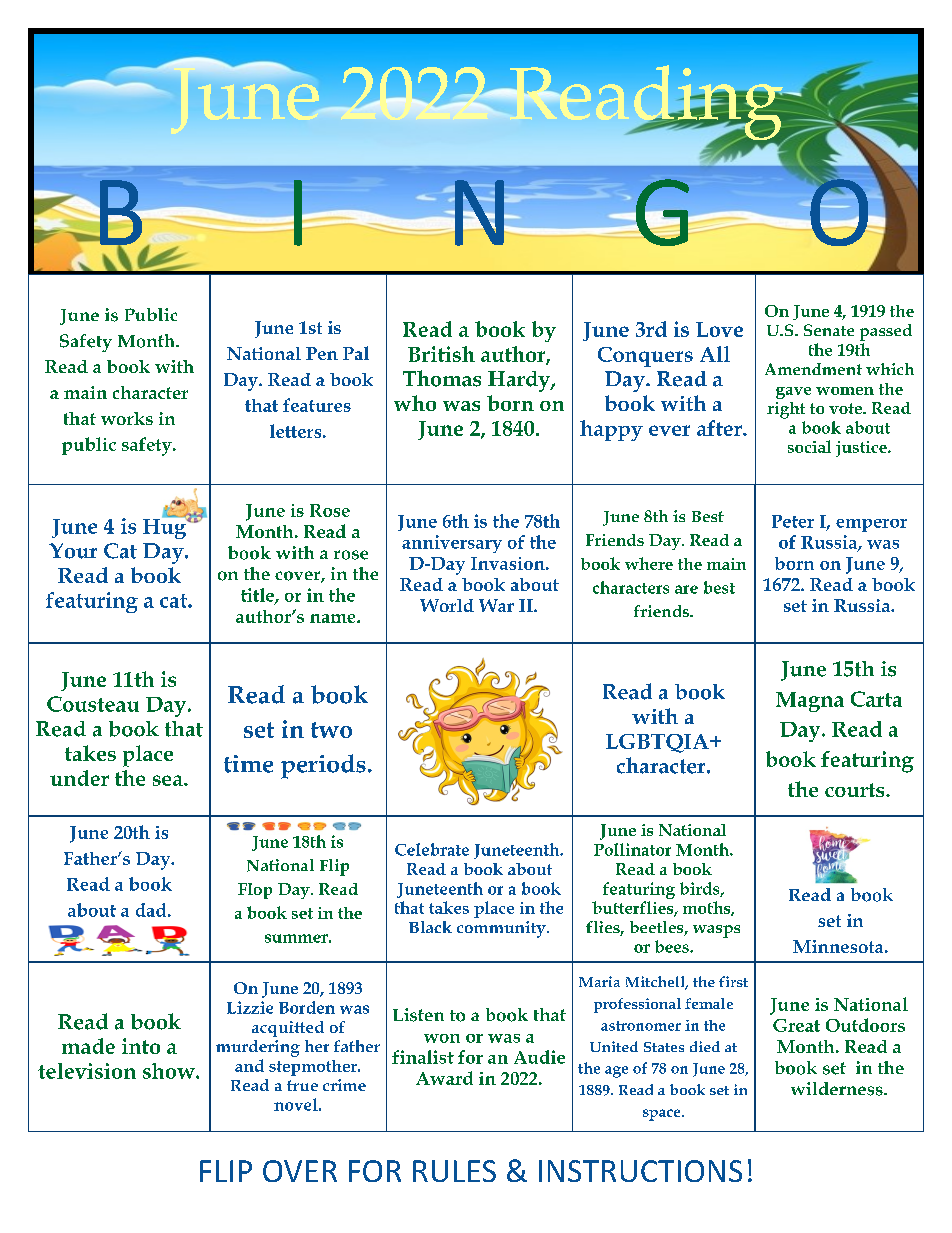 This screenshot has width=952, height=1233. I want to click on wilderness, so click(838, 1089).
